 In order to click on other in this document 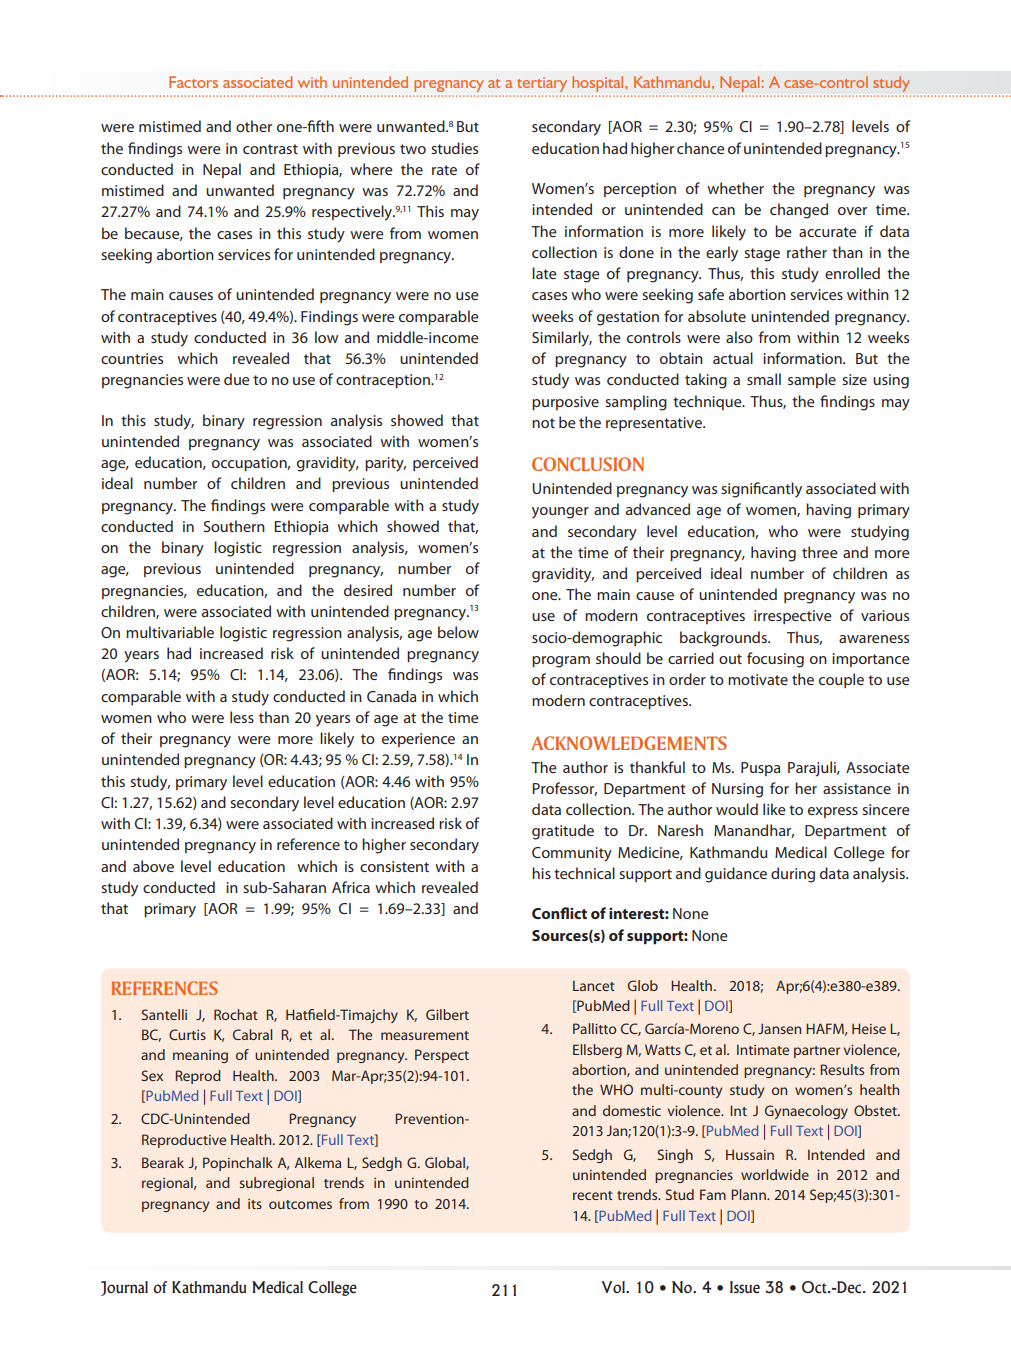, I will do `click(254, 126)`.
